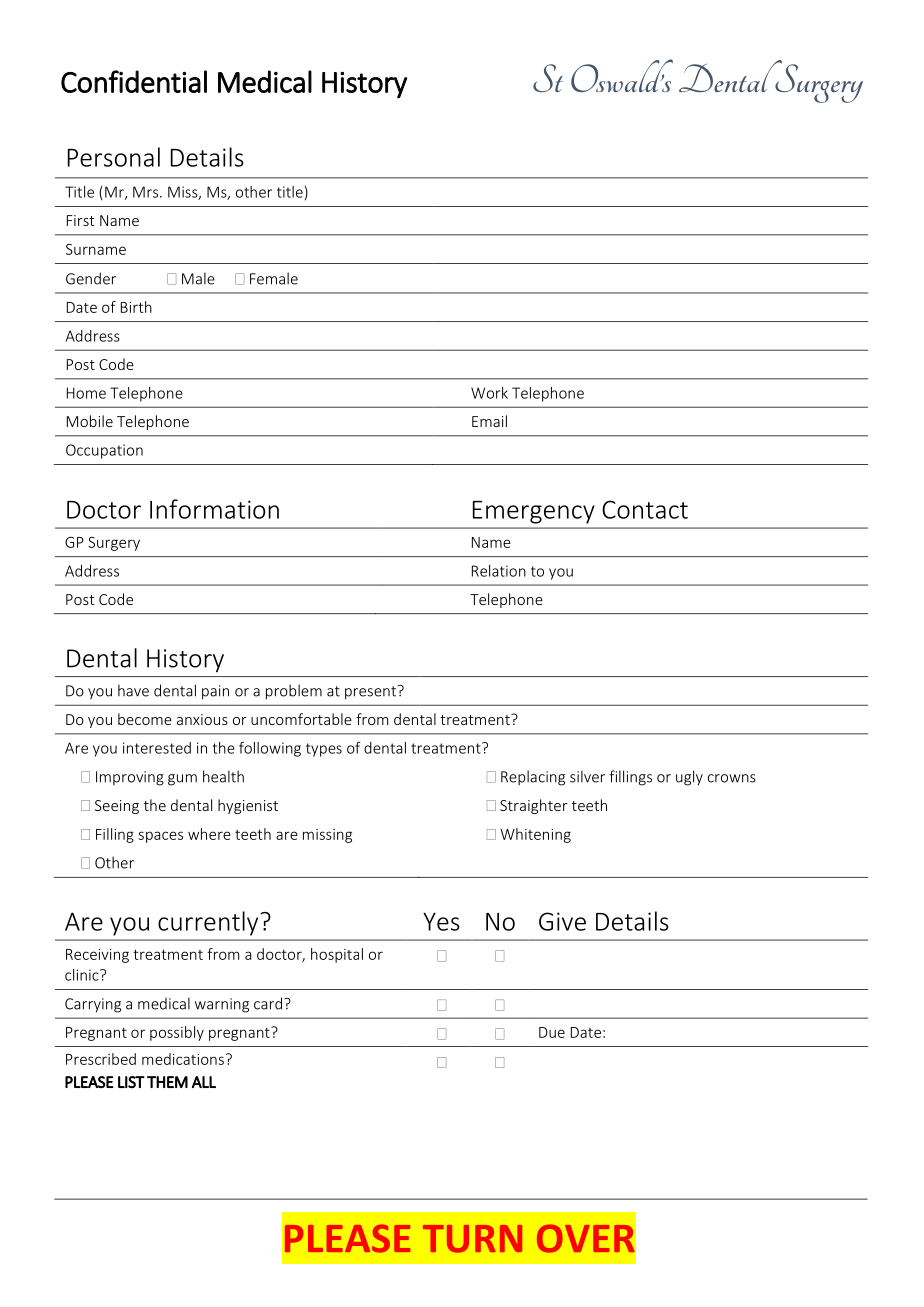  Describe the element at coordinates (645, 509) in the screenshot. I see `Contact` at that location.
